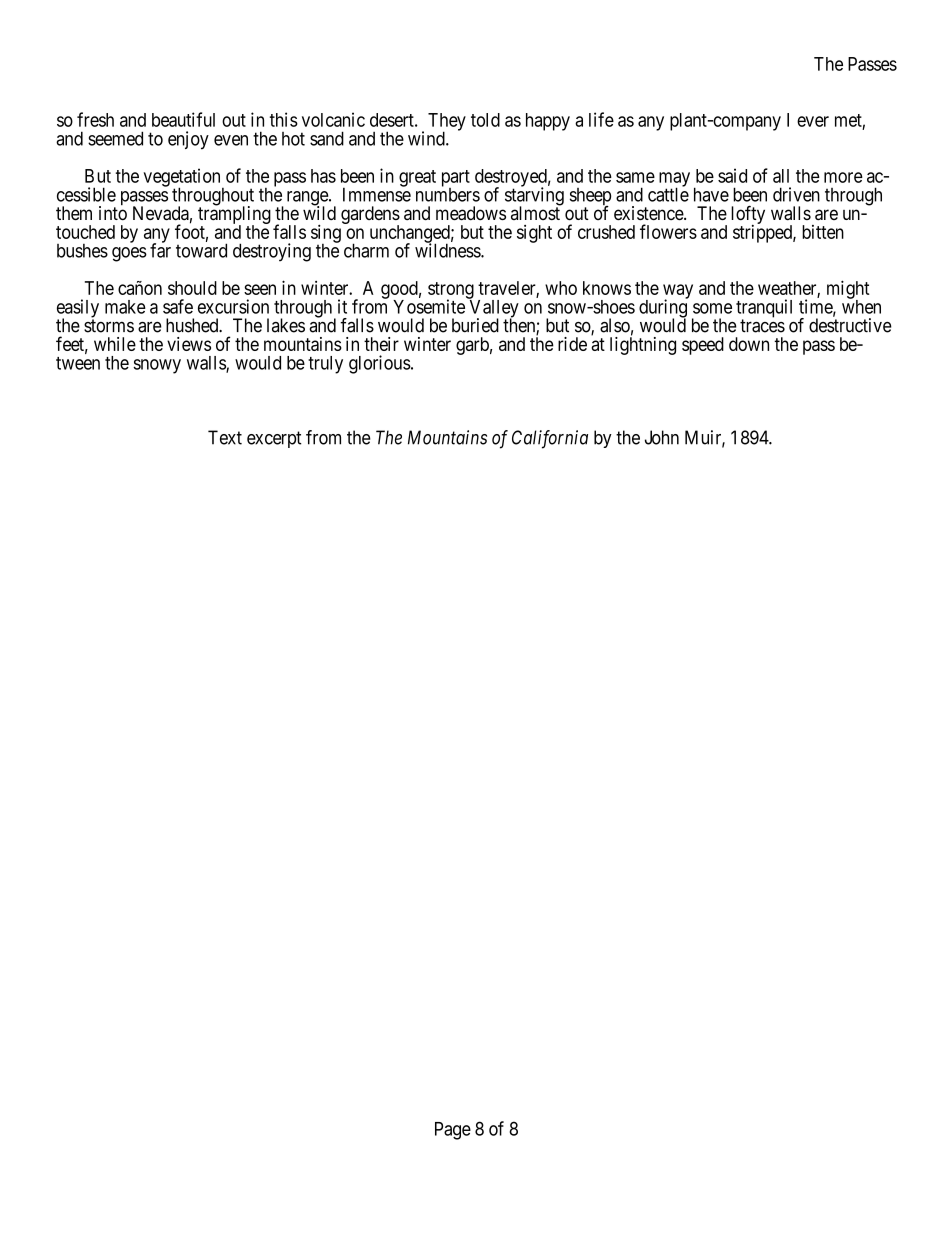 The width and height of the screenshot is (952, 1233). Describe the element at coordinates (453, 1131) in the screenshot. I see `Page` at that location.
